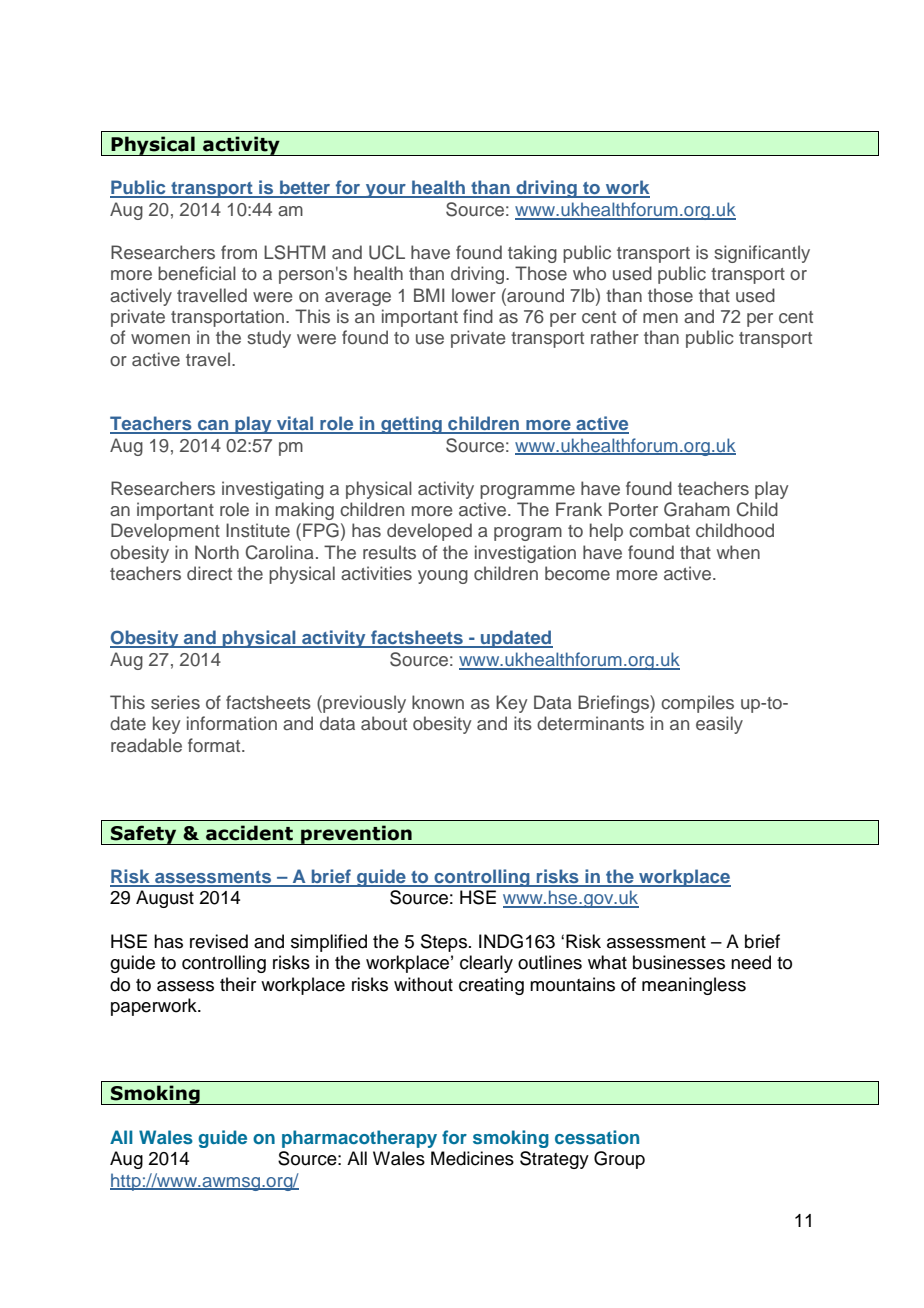 The image size is (924, 1308). Describe the element at coordinates (239, 252) in the screenshot. I see `from` at that location.
